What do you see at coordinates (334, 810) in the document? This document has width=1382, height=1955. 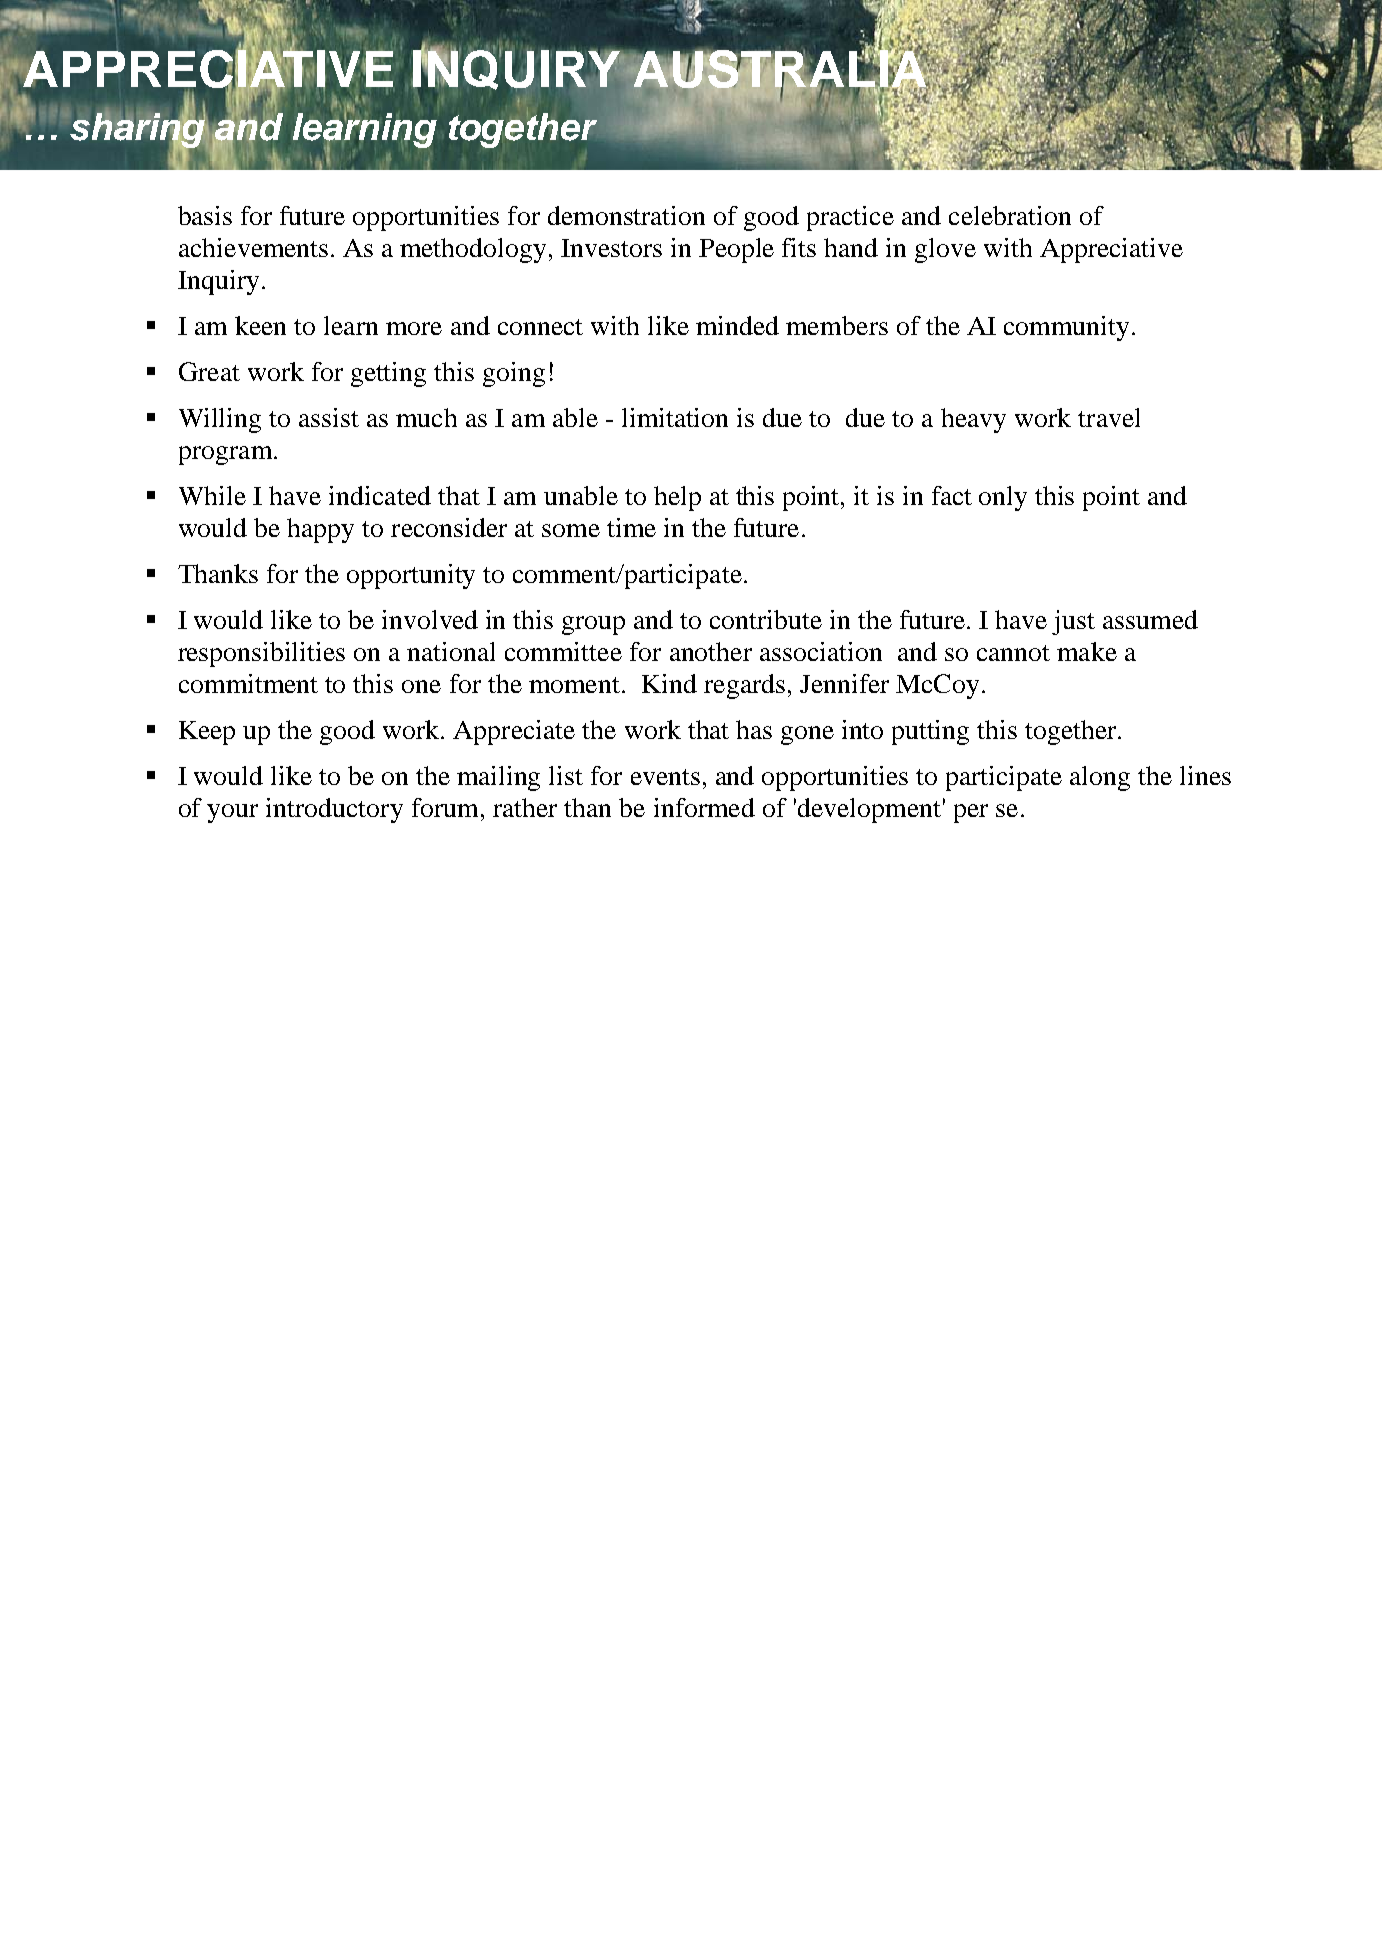 I see `introductory` at bounding box center [334, 810].
